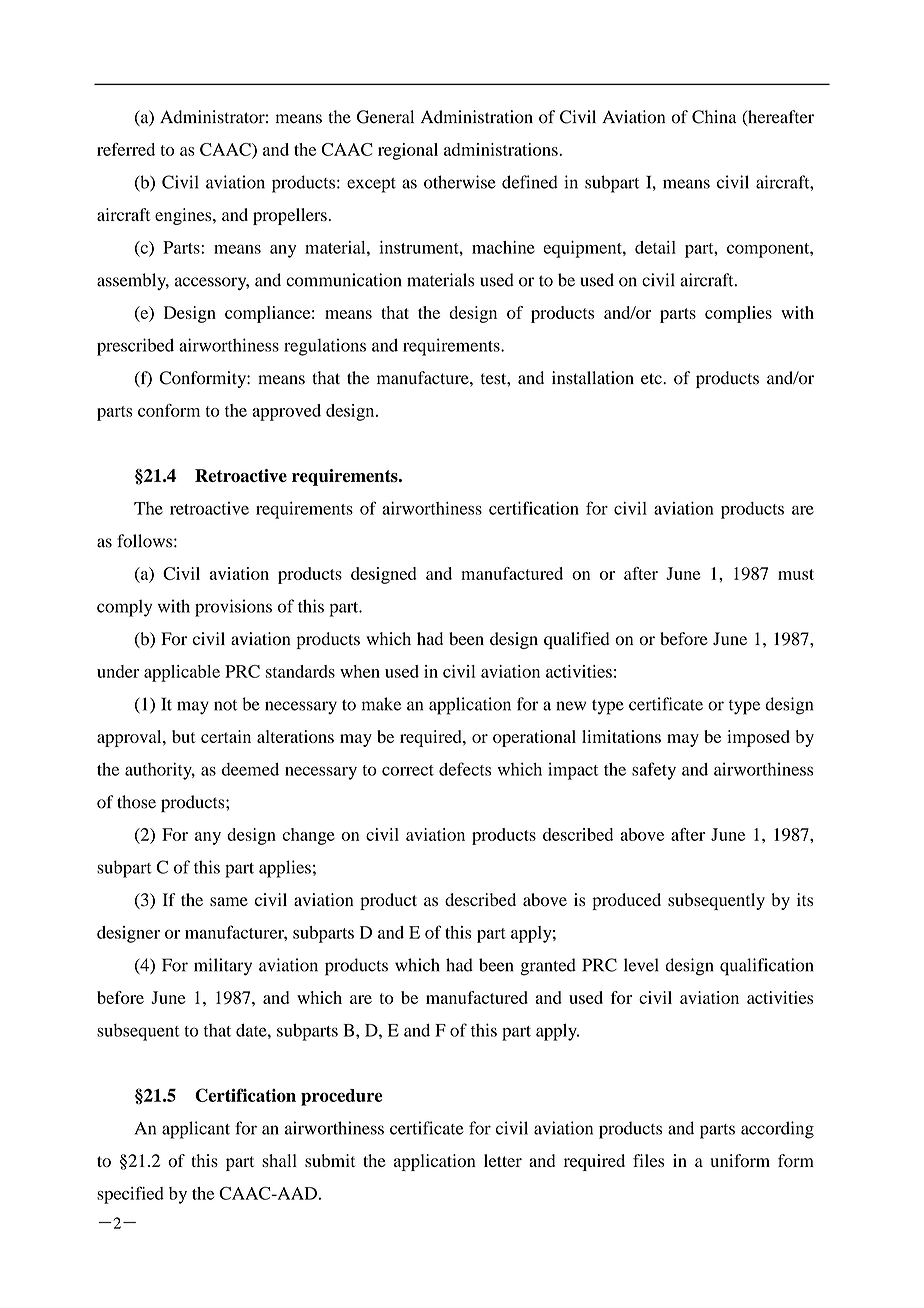 The width and height of the screenshot is (924, 1308). Describe the element at coordinates (381, 704) in the screenshot. I see `make` at that location.
